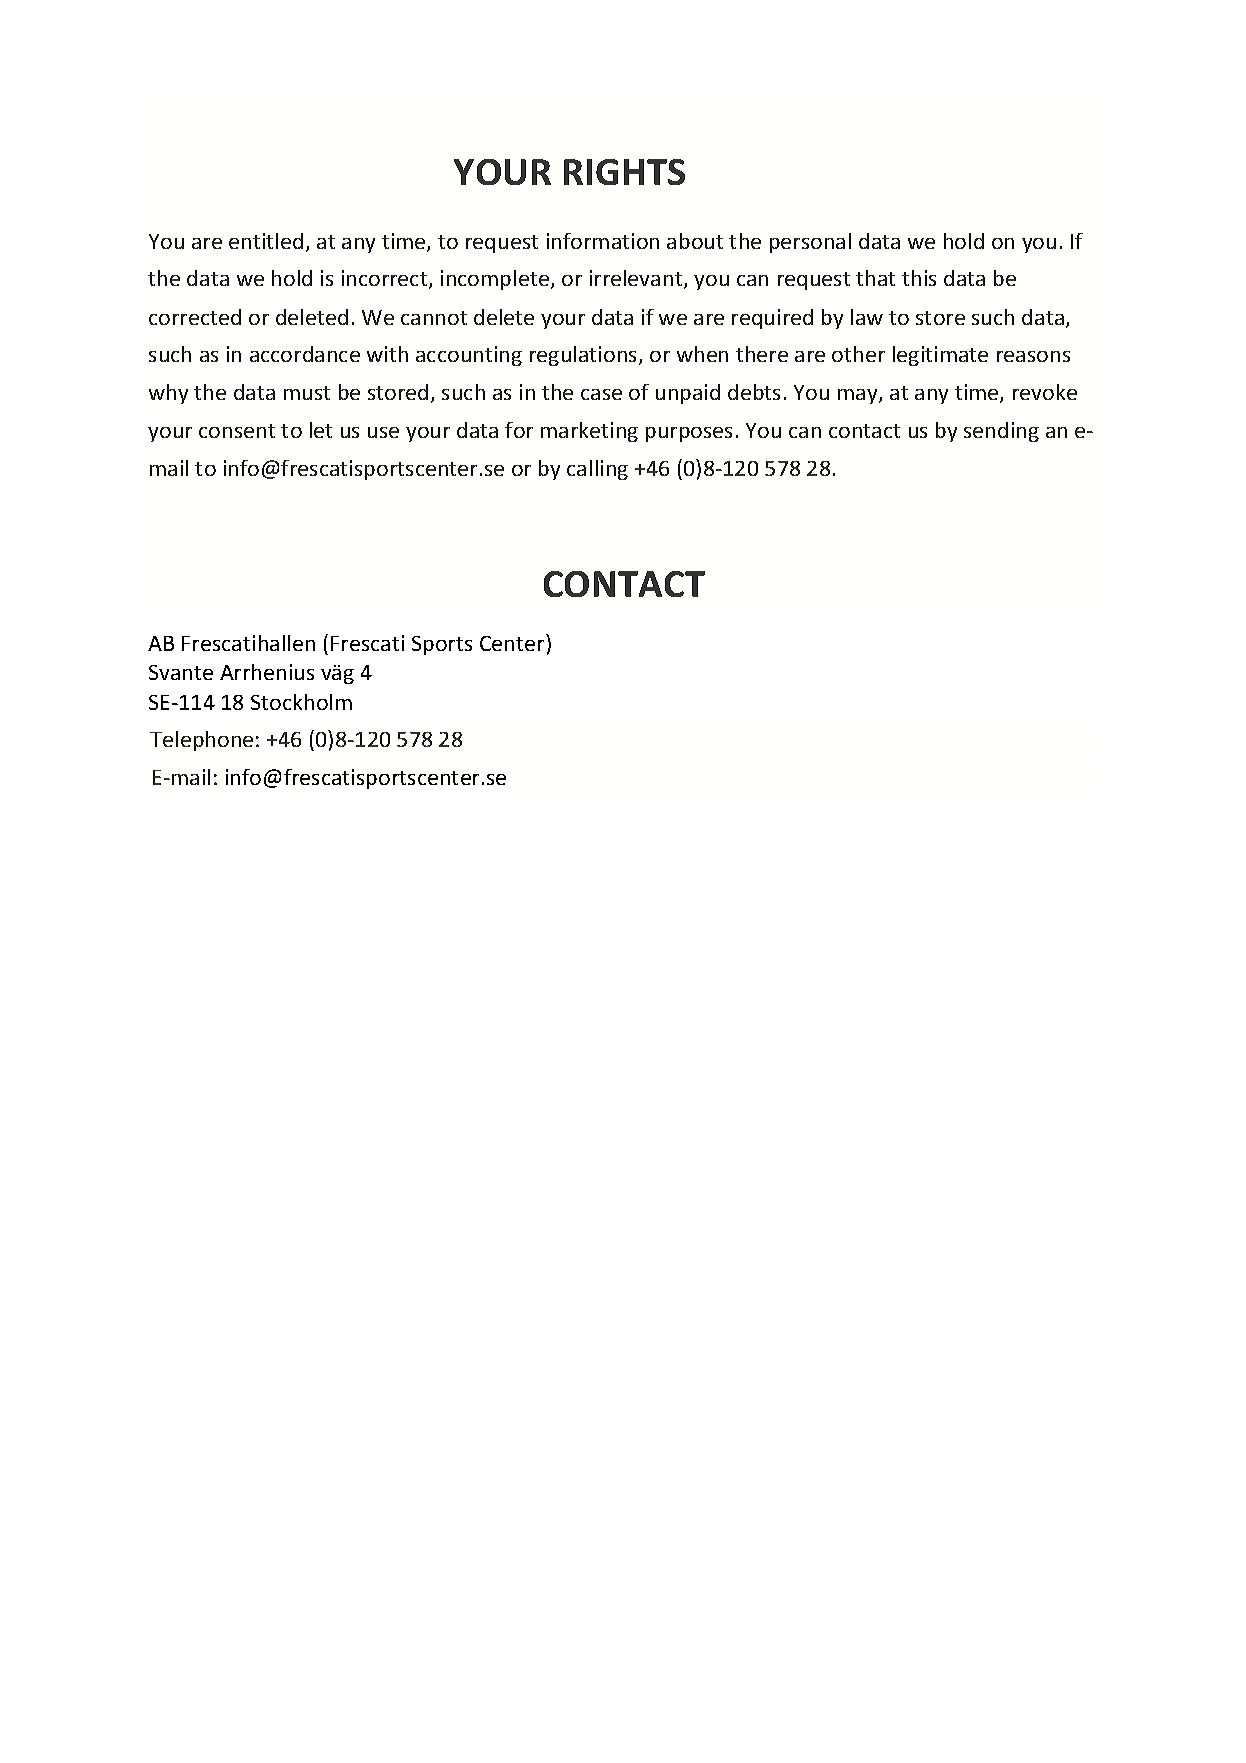  What do you see at coordinates (637, 279) in the screenshot?
I see `irrelevant` at bounding box center [637, 279].
